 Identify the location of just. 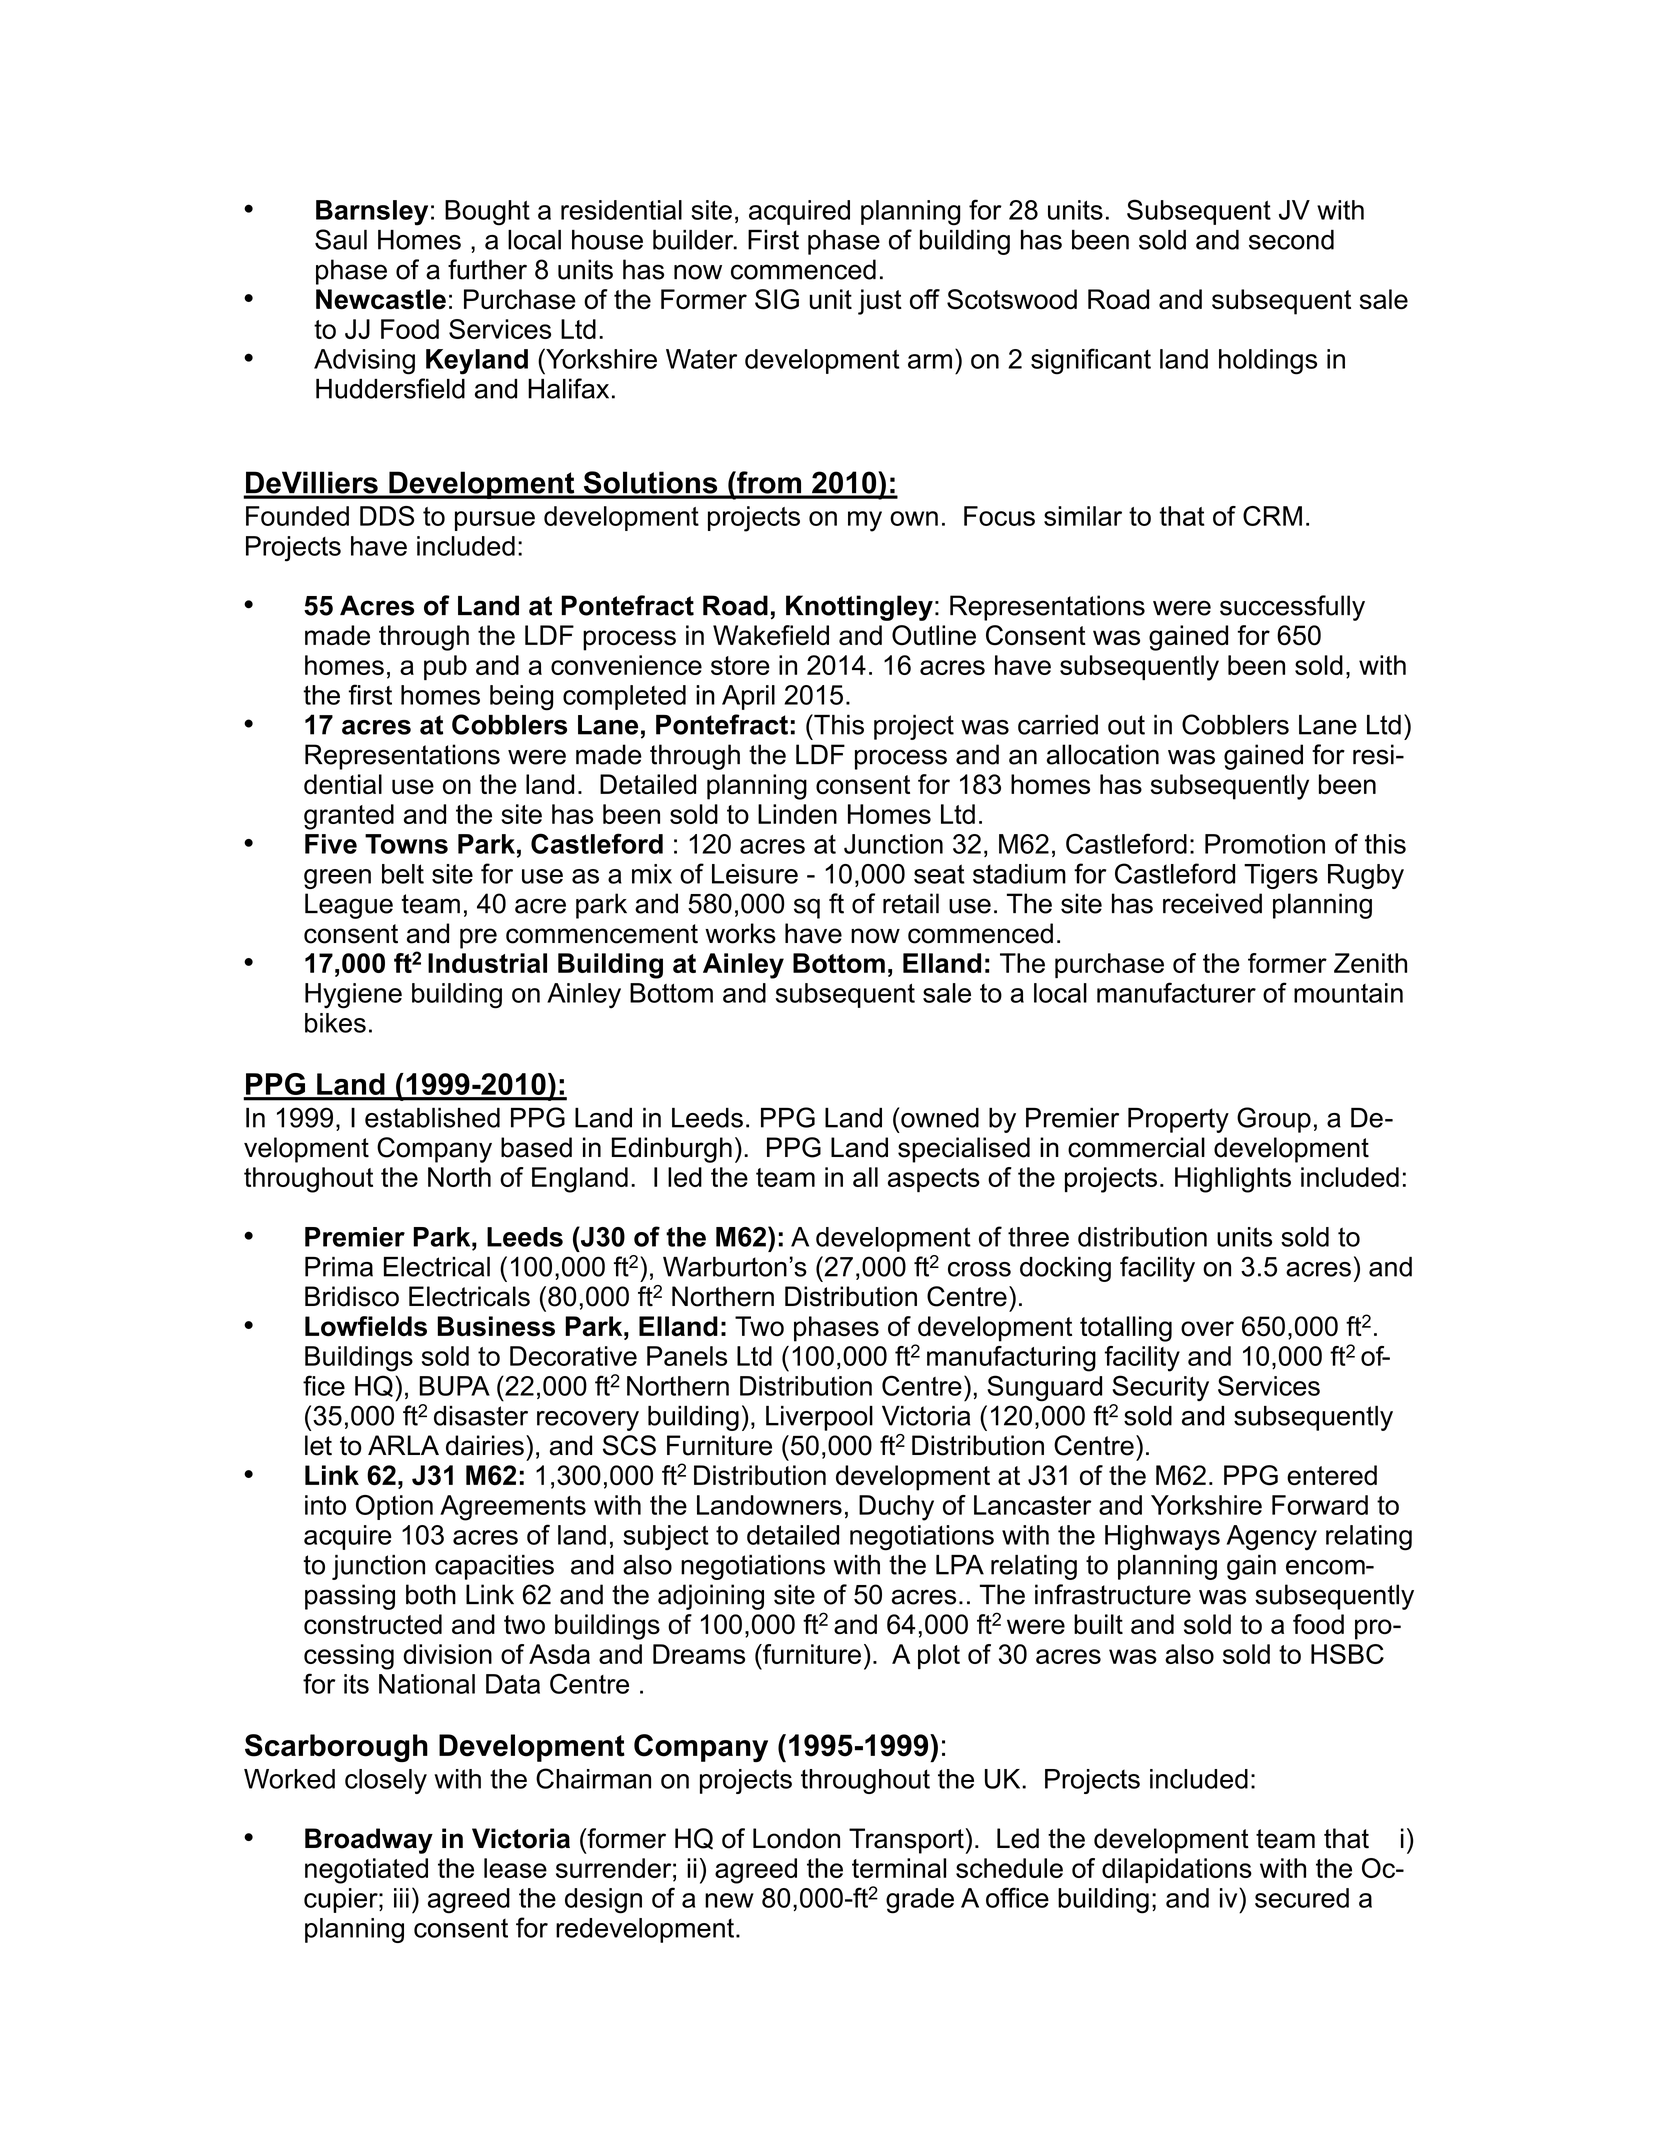
(880, 302).
